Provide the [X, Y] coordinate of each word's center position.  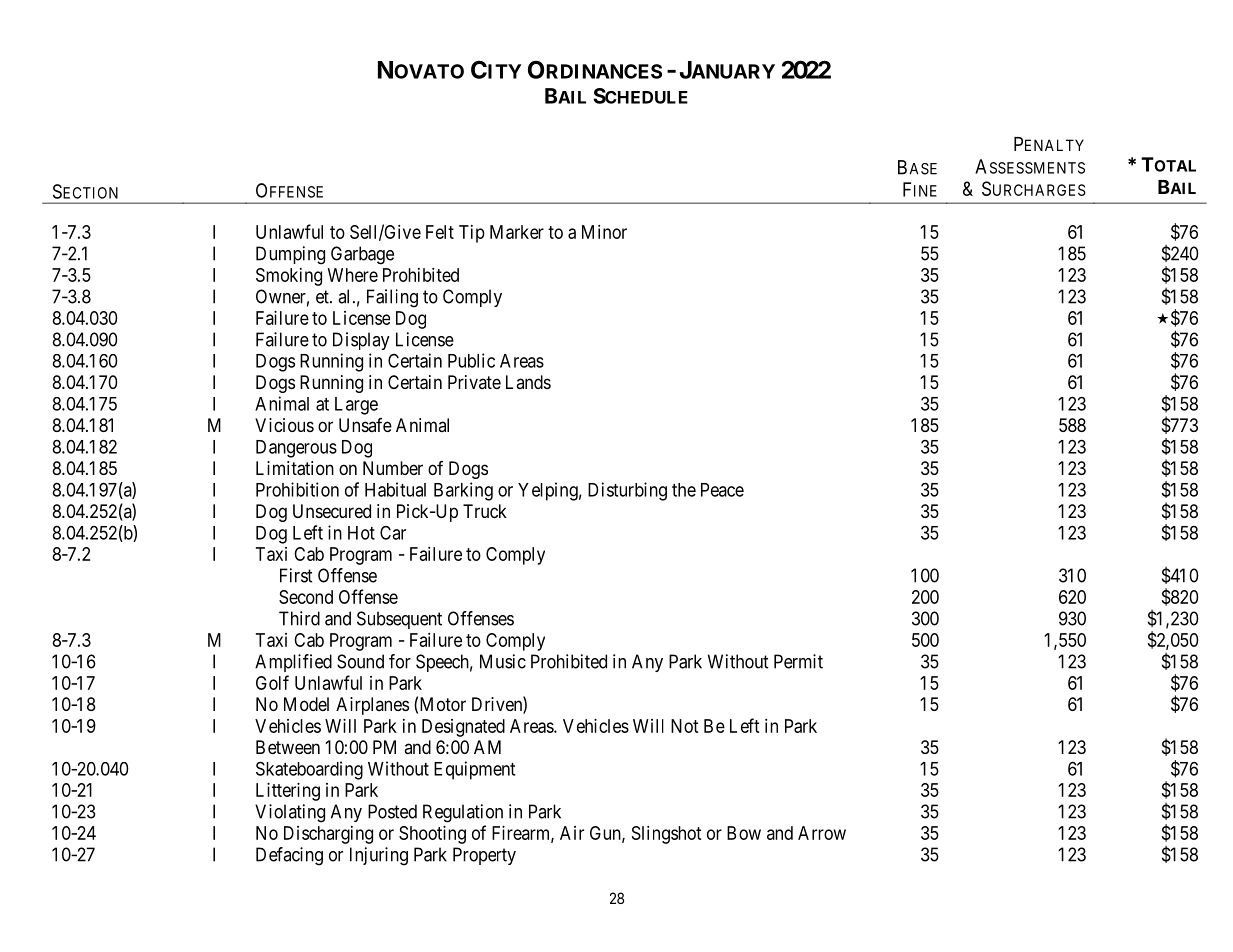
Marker [517, 232]
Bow [744, 833]
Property [484, 856]
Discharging [328, 835]
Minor [604, 232]
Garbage [362, 255]
